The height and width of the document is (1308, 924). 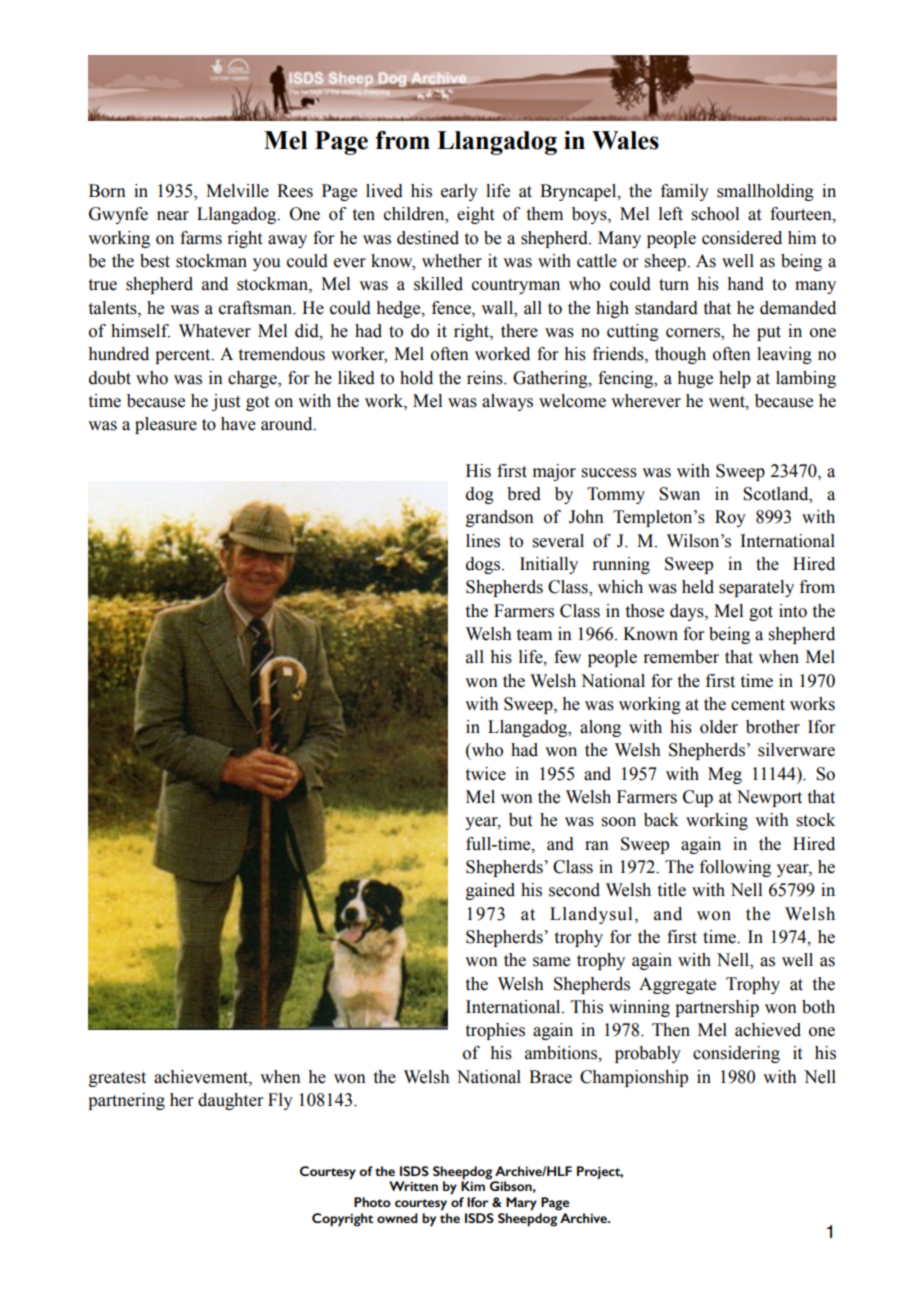 I want to click on team, so click(x=534, y=635).
